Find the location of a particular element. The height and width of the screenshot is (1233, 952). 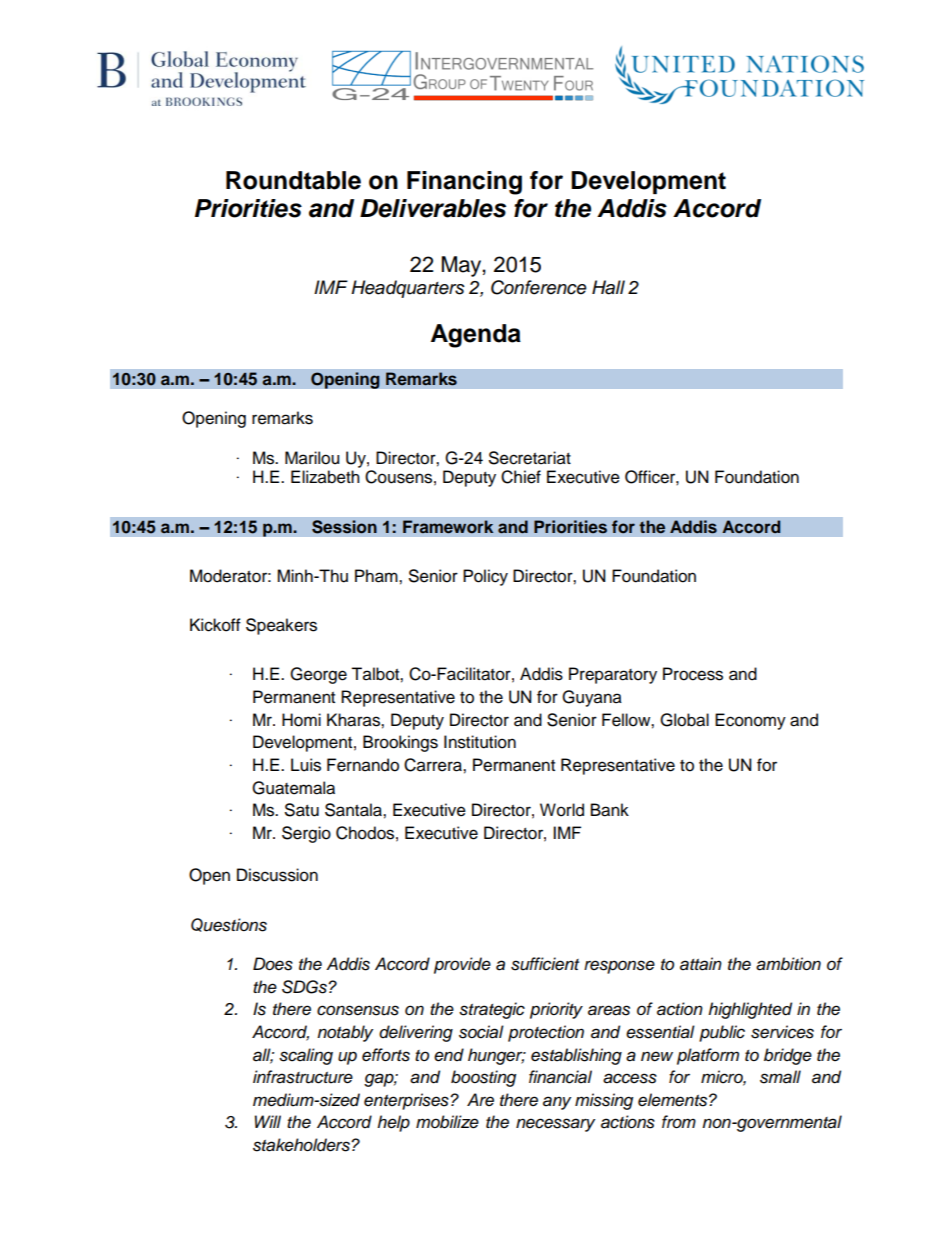

Discussion is located at coordinates (277, 875).
